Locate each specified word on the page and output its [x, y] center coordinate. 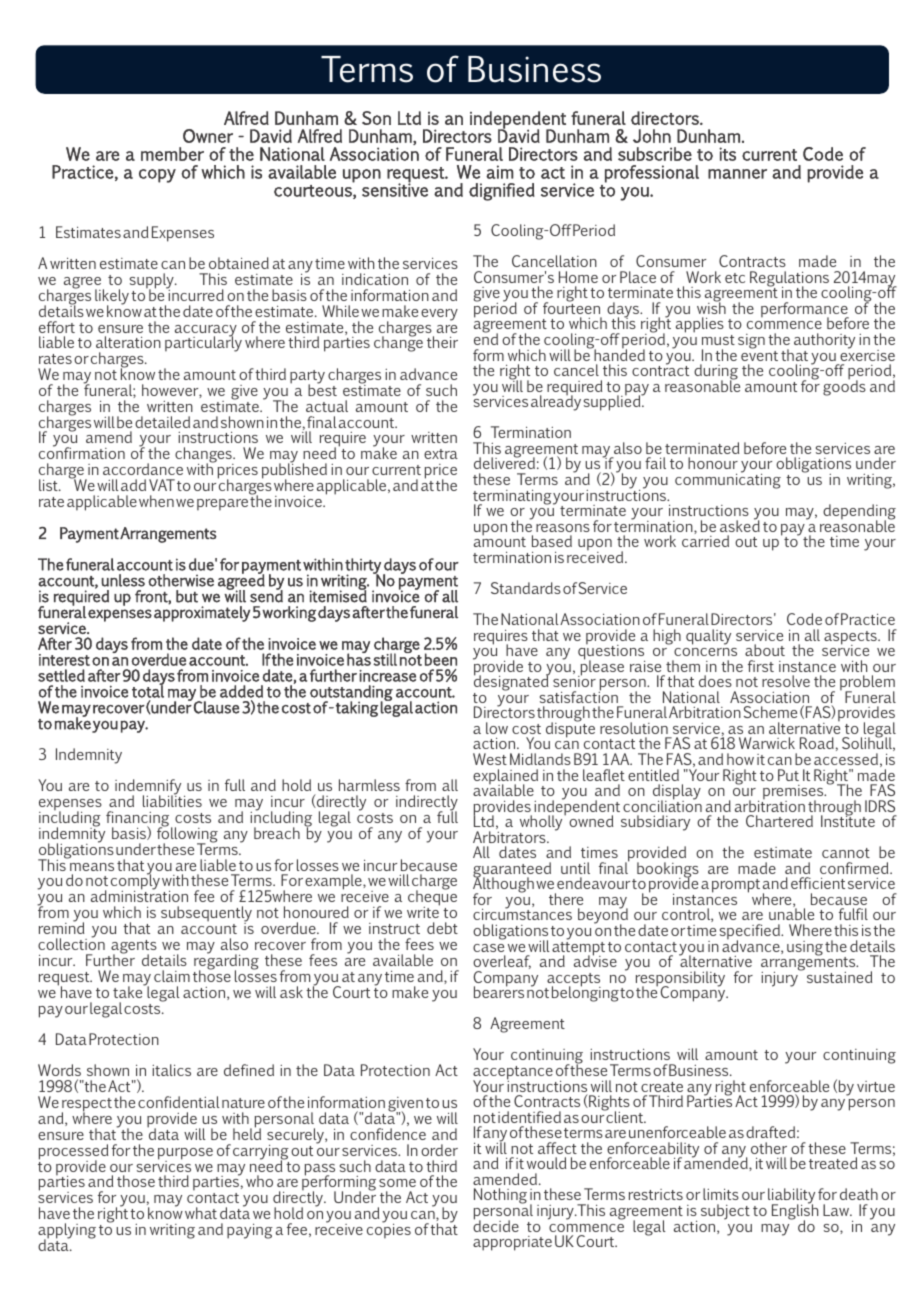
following [187, 835]
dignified [502, 192]
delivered [504, 462]
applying [67, 1232]
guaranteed [512, 871]
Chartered [779, 821]
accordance [143, 469]
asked [740, 525]
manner [737, 174]
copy [157, 176]
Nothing [500, 1196]
